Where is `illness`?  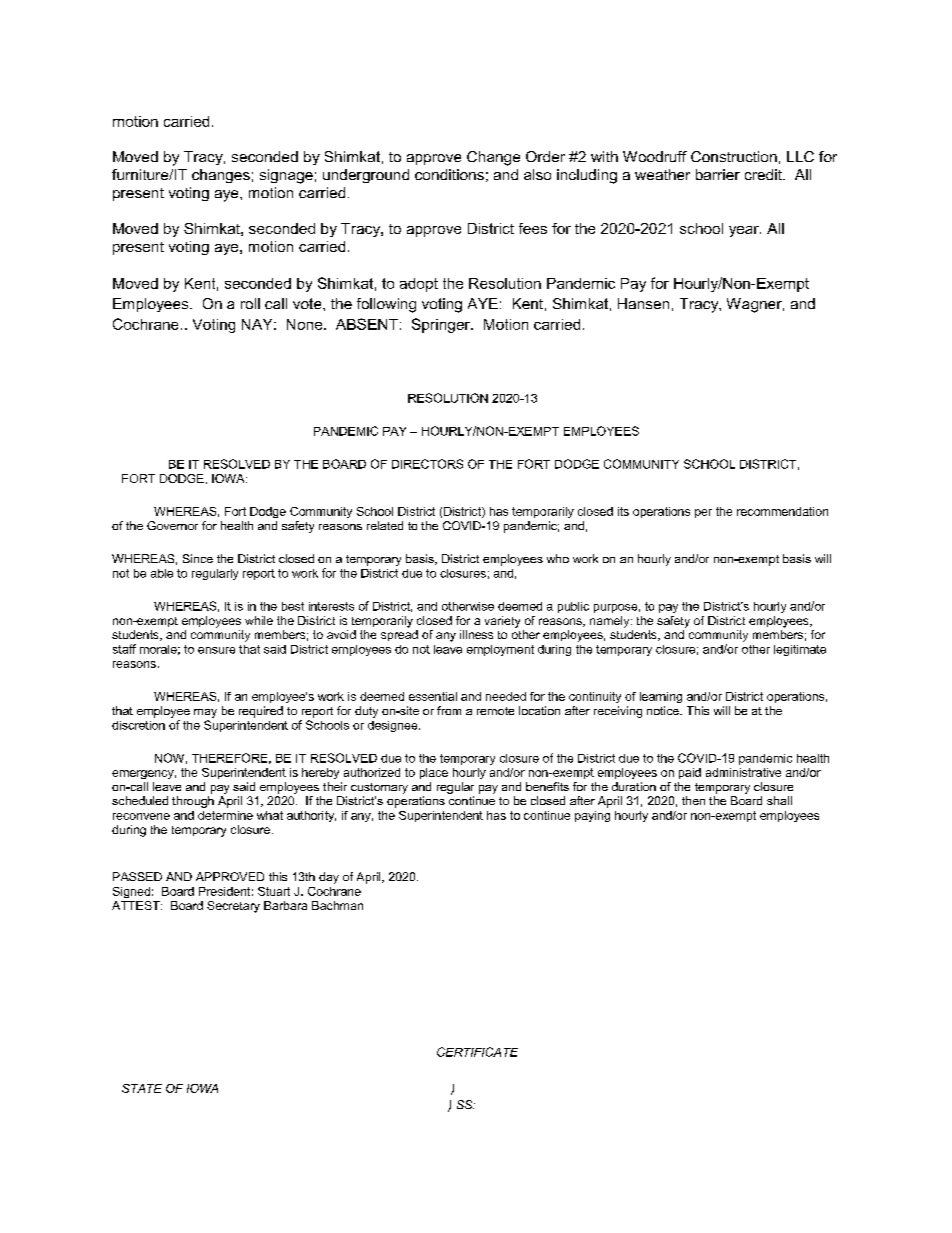 illness is located at coordinates (476, 634).
